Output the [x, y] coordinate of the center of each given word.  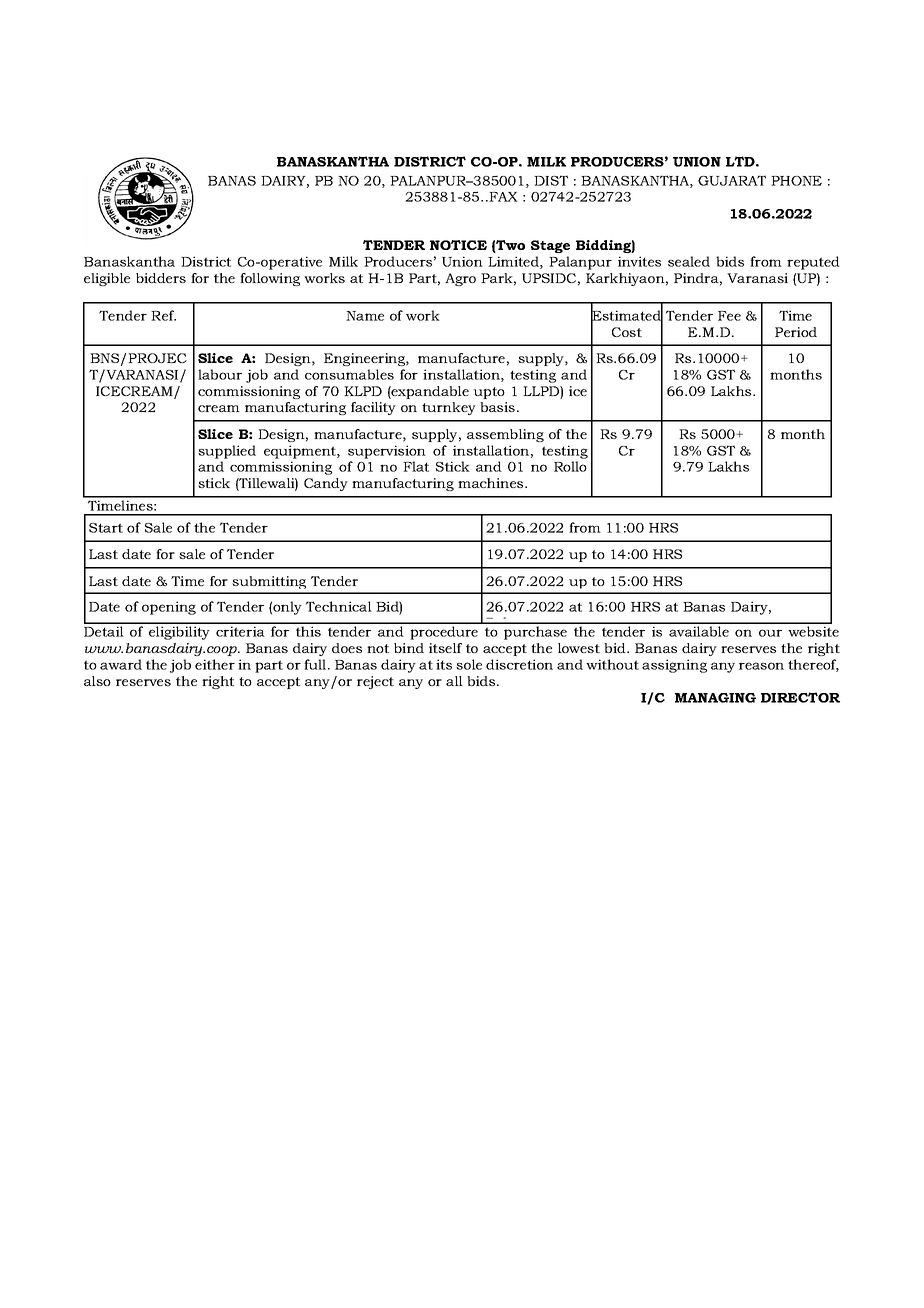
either [215, 664]
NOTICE [458, 245]
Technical [339, 606]
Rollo [570, 466]
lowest [579, 648]
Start [106, 528]
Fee [729, 316]
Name [365, 316]
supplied [227, 452]
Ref [163, 315]
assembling [505, 435]
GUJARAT [732, 180]
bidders [161, 278]
